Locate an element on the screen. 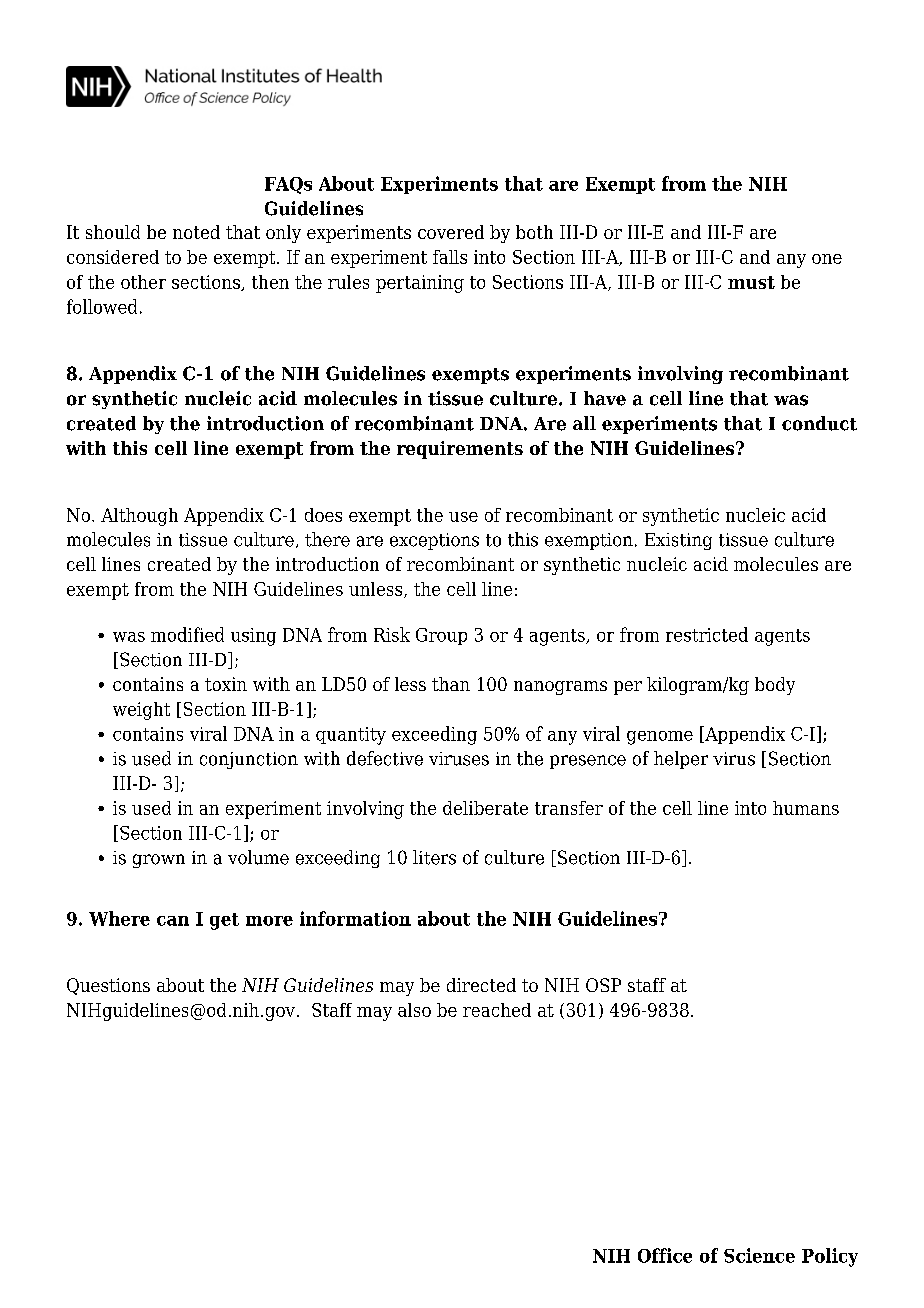 This screenshot has width=924, height=1308. humans is located at coordinates (806, 808).
